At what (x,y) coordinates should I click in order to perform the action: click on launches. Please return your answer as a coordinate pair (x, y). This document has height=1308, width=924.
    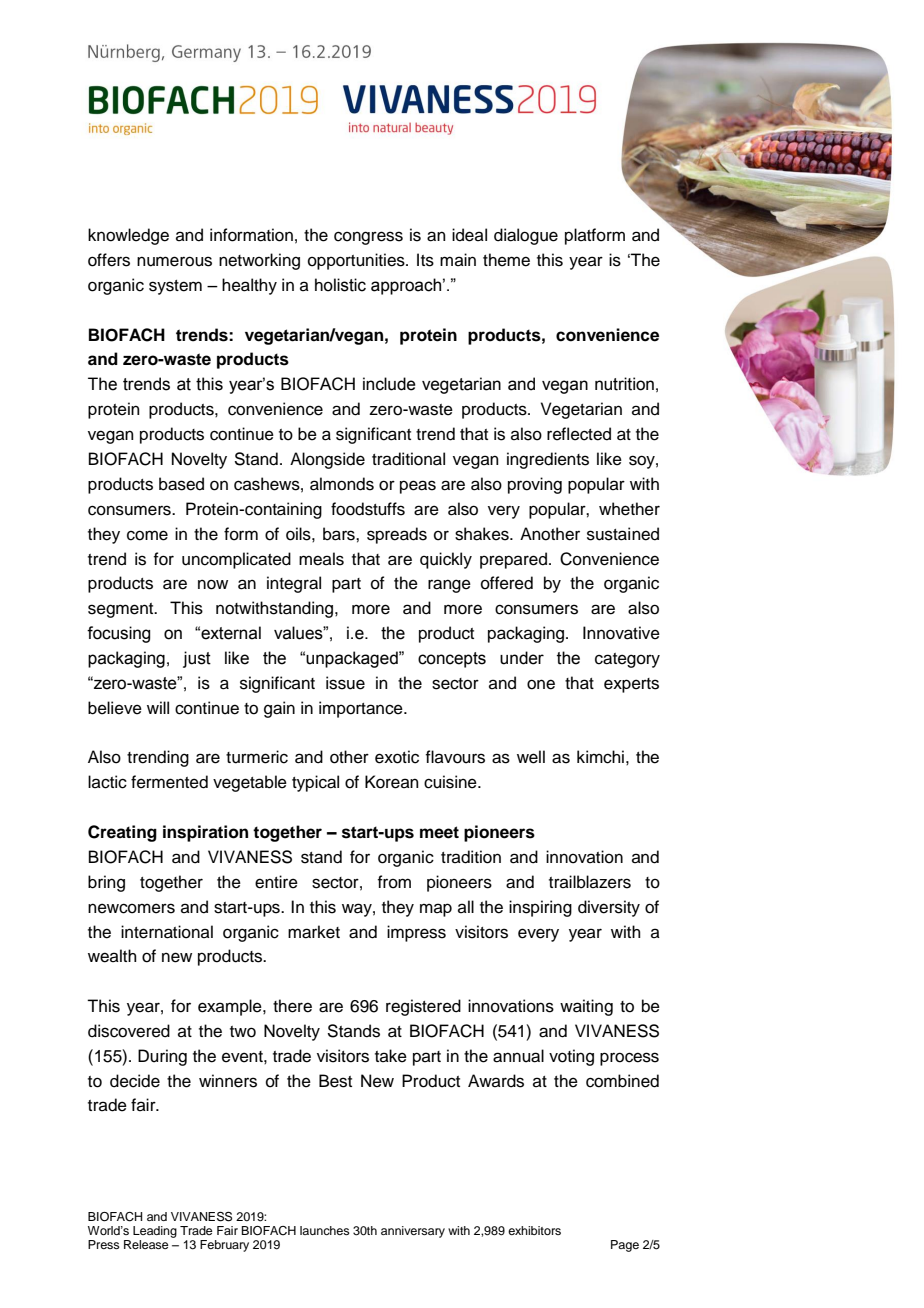
    Looking at the image, I should click on (325, 1230).
